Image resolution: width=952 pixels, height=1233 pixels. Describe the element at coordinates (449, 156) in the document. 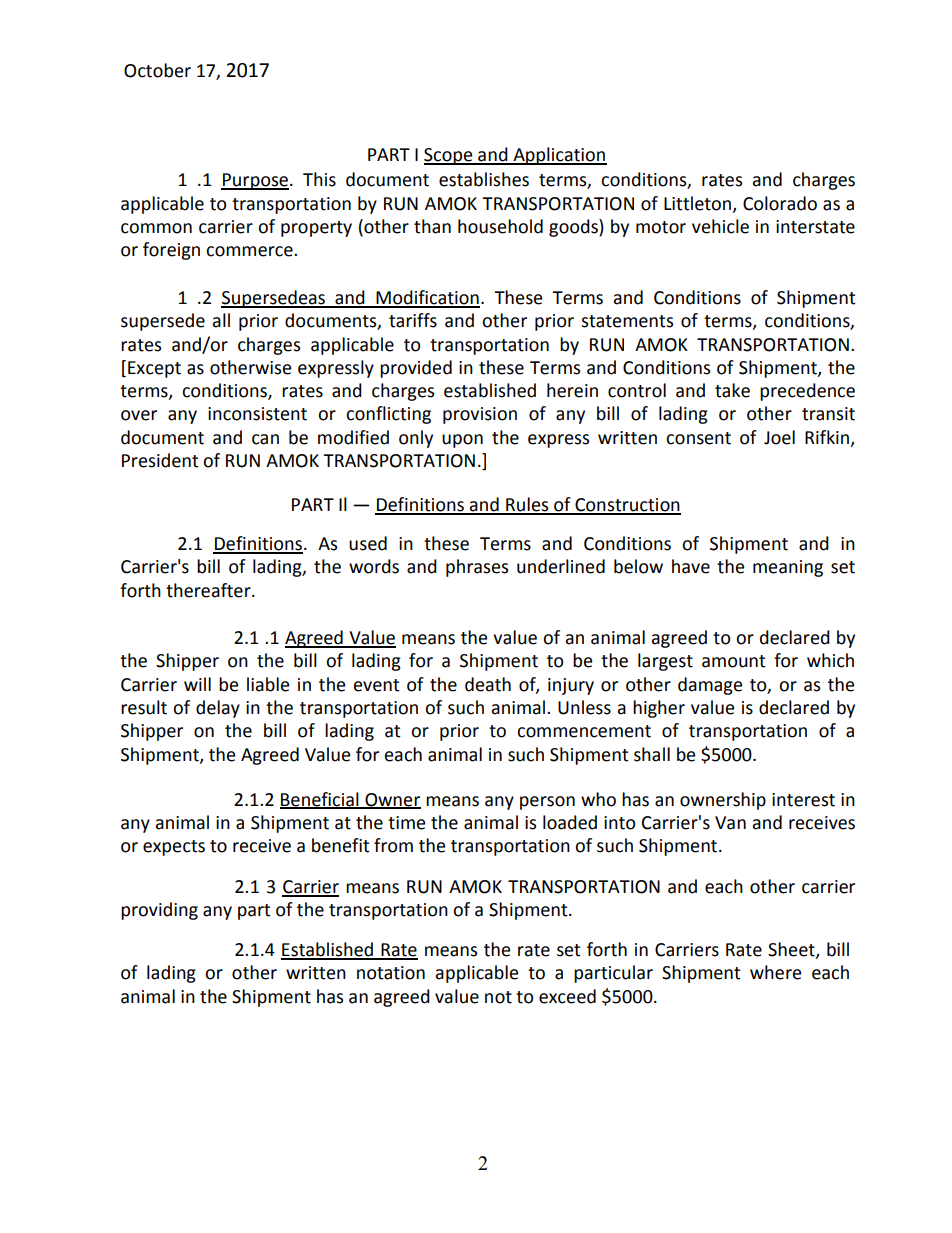

I see `Scope` at that location.
